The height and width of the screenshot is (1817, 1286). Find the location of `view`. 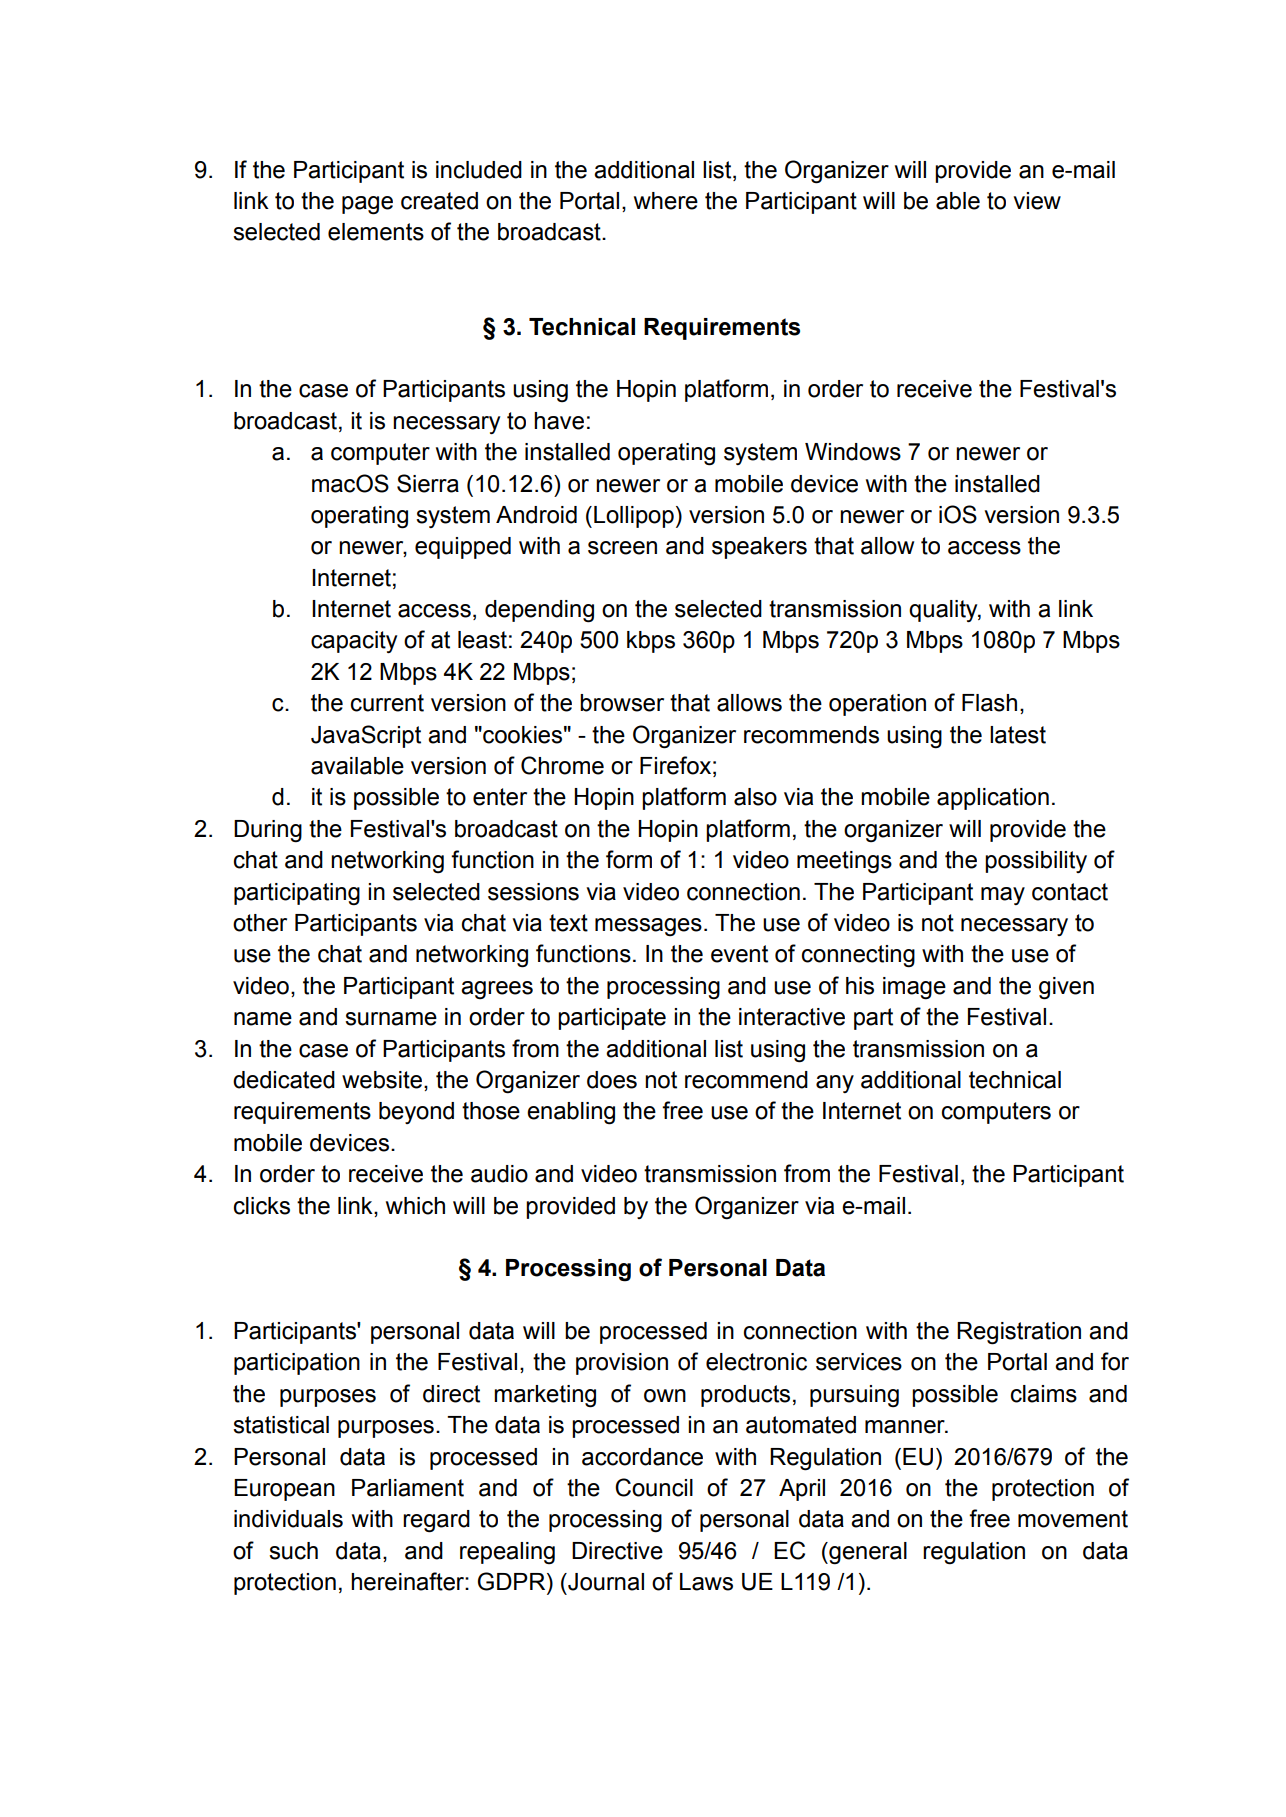

view is located at coordinates (1037, 201).
